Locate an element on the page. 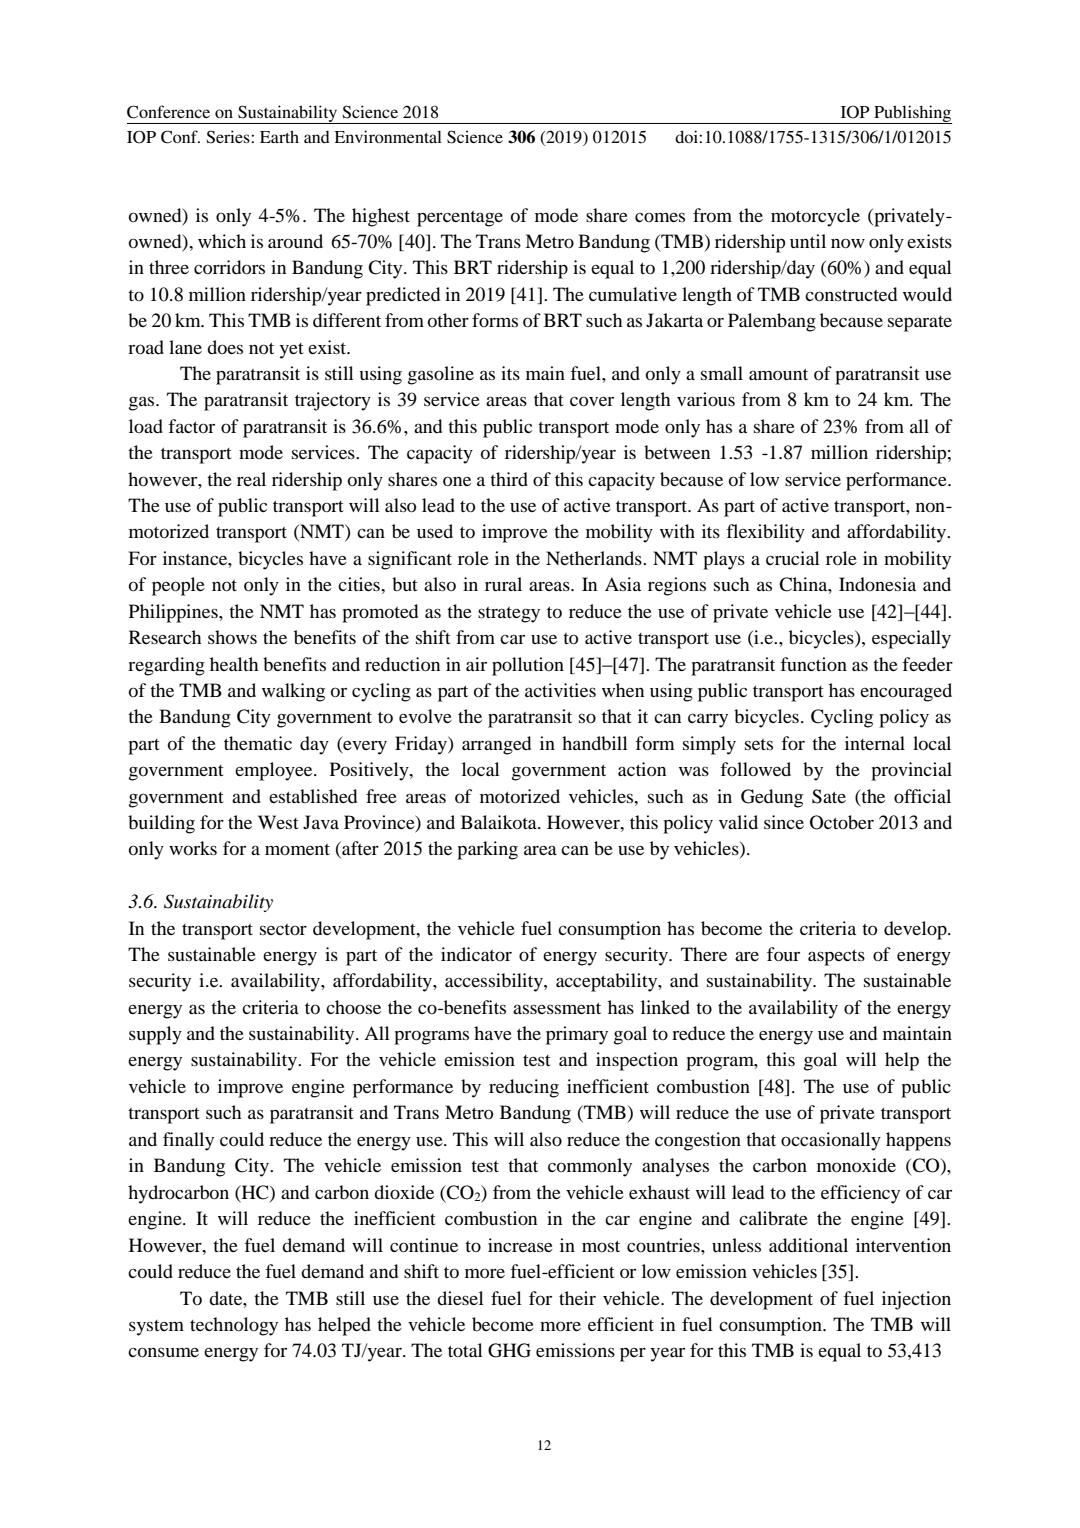 This document has height=1528, width=1080. real is located at coordinates (251, 479).
